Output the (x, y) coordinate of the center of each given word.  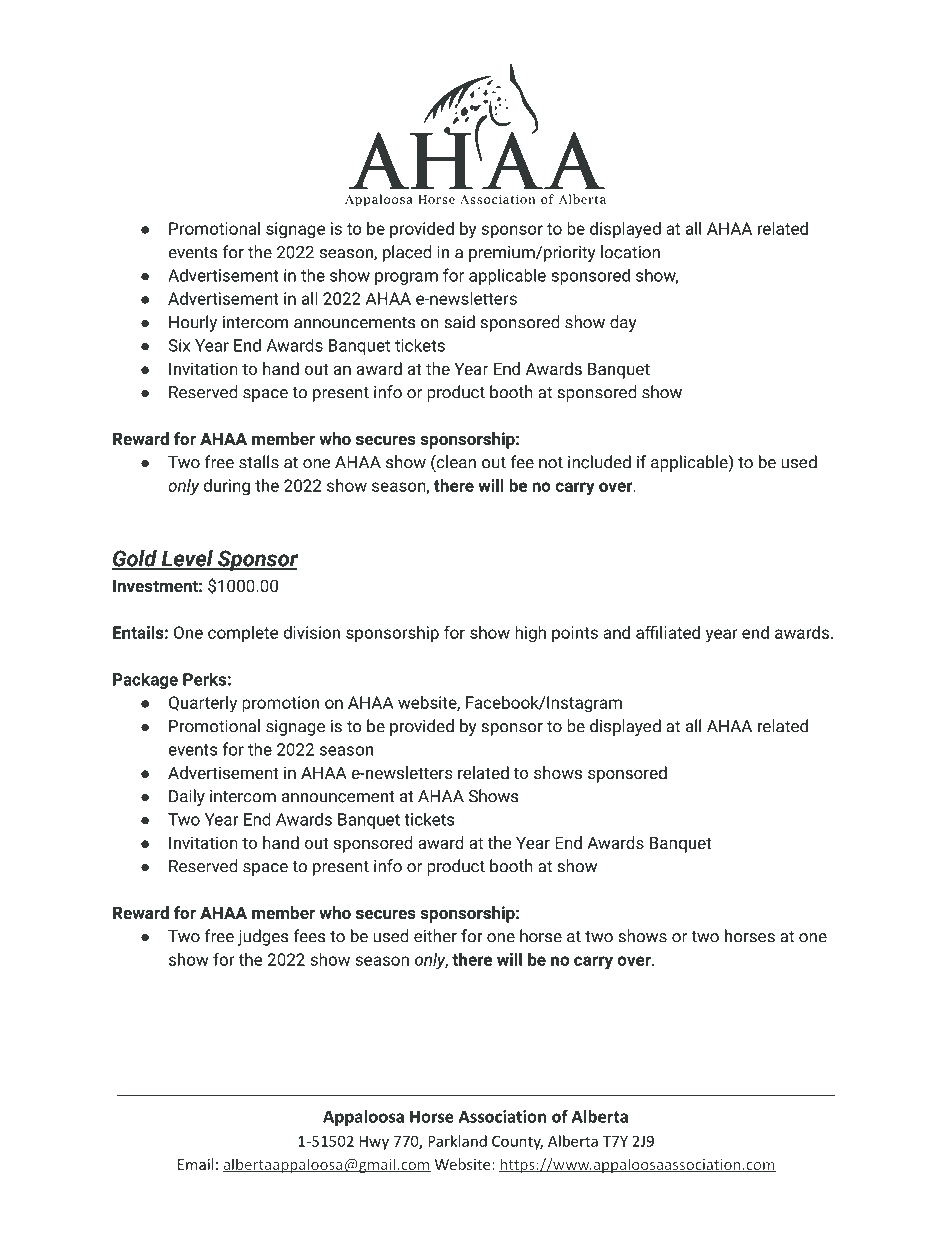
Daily (187, 797)
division (312, 632)
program (406, 278)
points (575, 634)
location (630, 252)
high (530, 634)
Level (187, 559)
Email (195, 1164)
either (435, 936)
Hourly (193, 323)
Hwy (374, 1143)
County (517, 1143)
